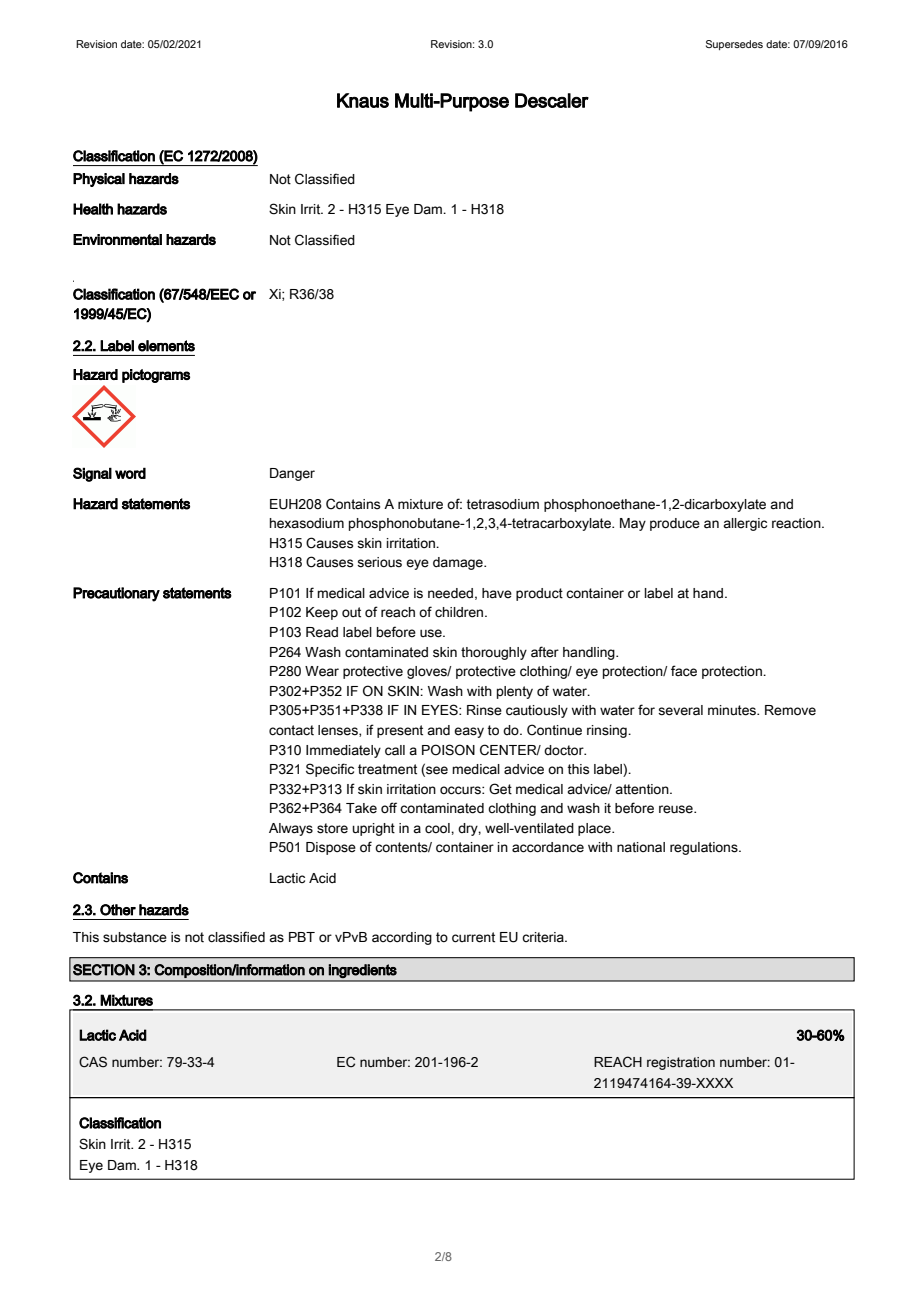  Describe the element at coordinates (745, 524) in the page. I see `allergic` at that location.
